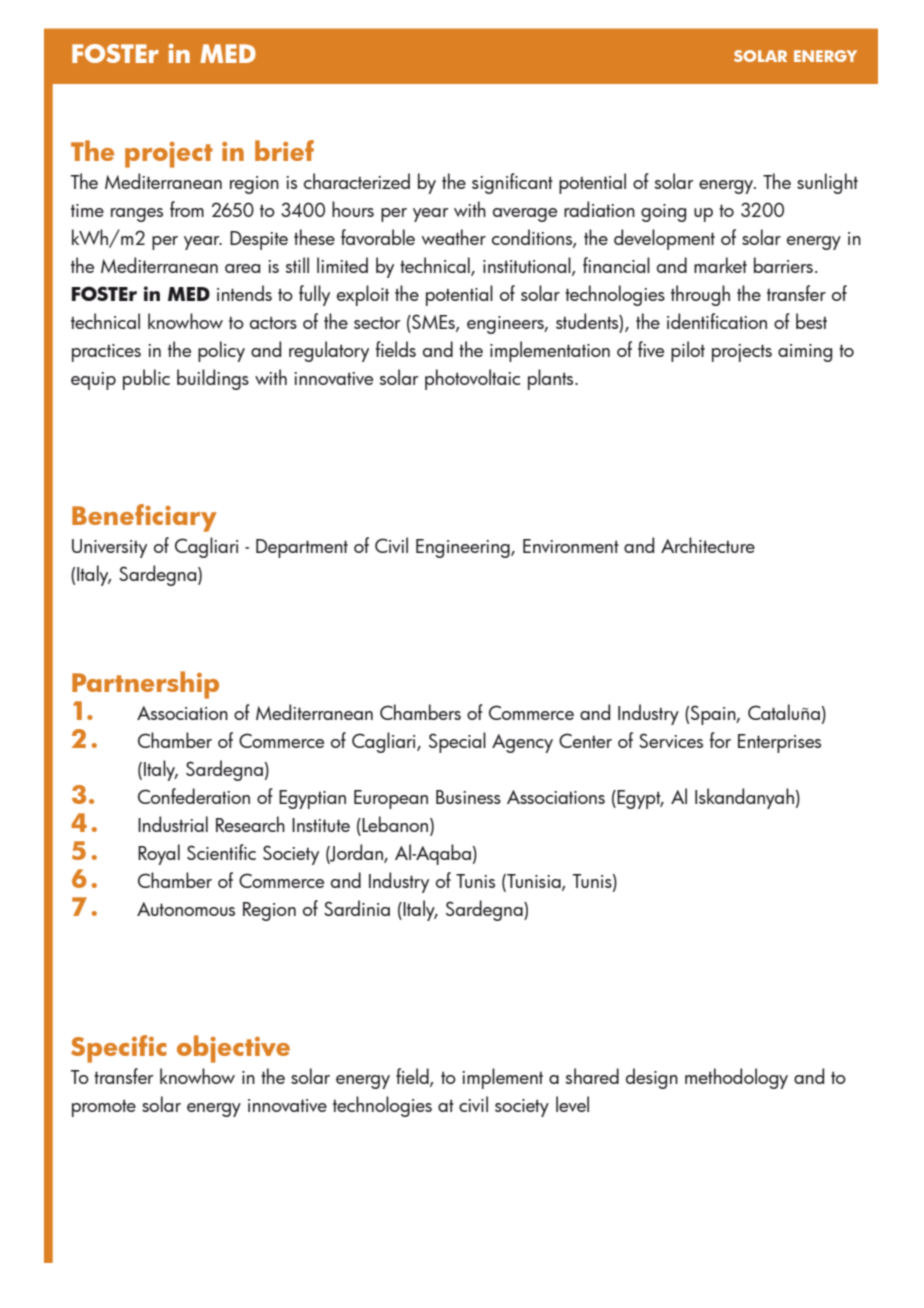  I want to click on significant, so click(512, 183).
